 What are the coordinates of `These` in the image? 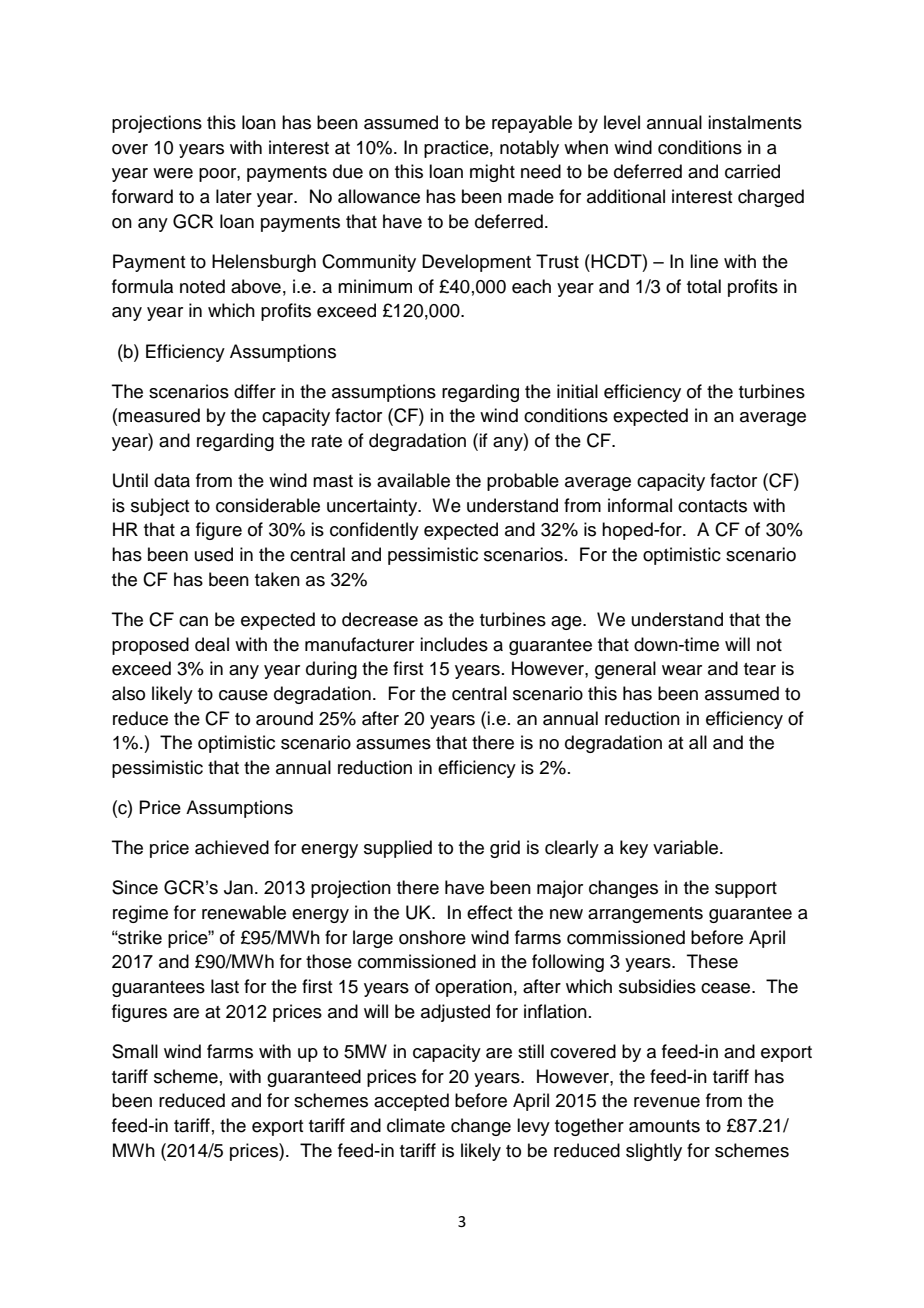 It's located at (712, 961).
